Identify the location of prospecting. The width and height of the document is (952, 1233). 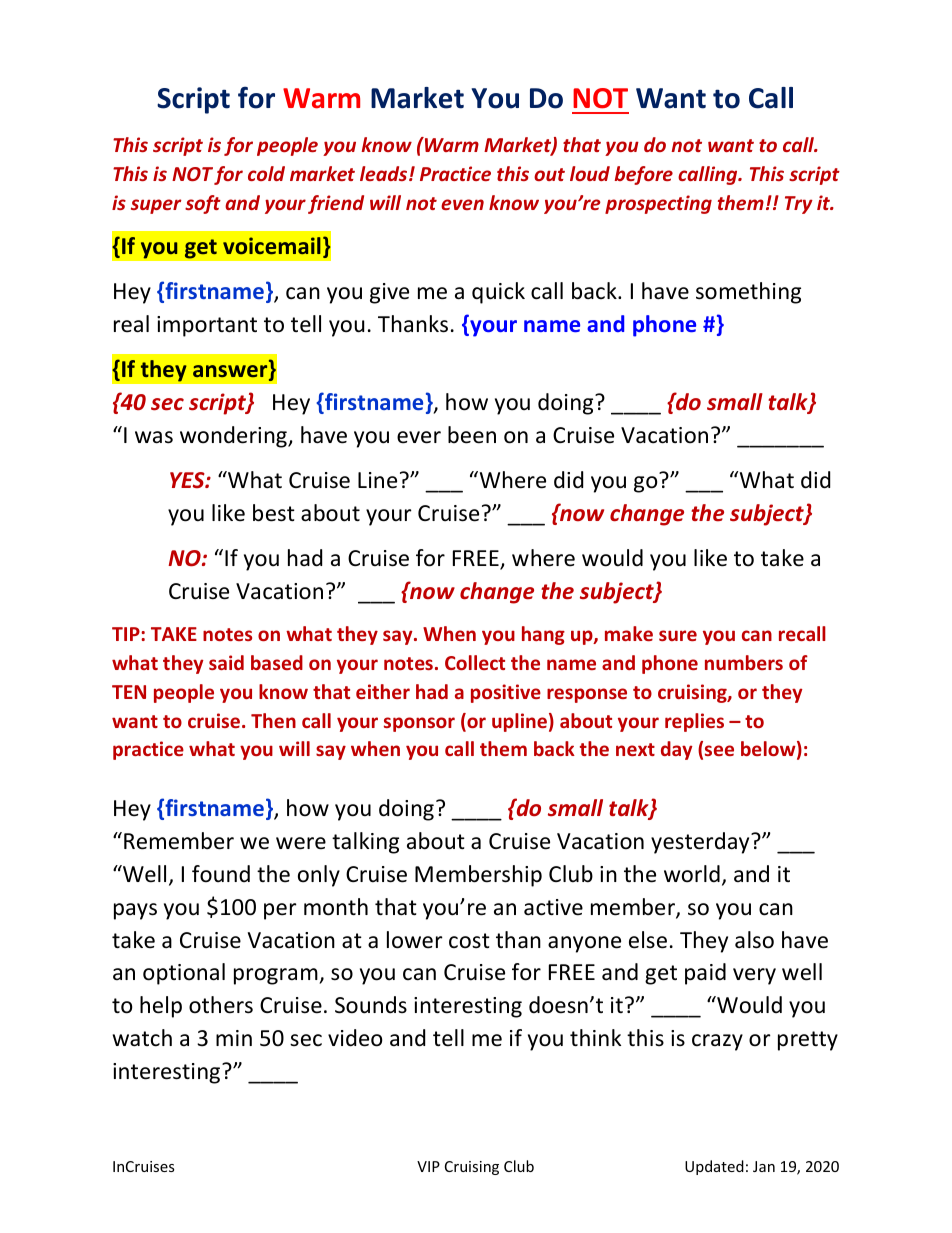
(658, 204).
